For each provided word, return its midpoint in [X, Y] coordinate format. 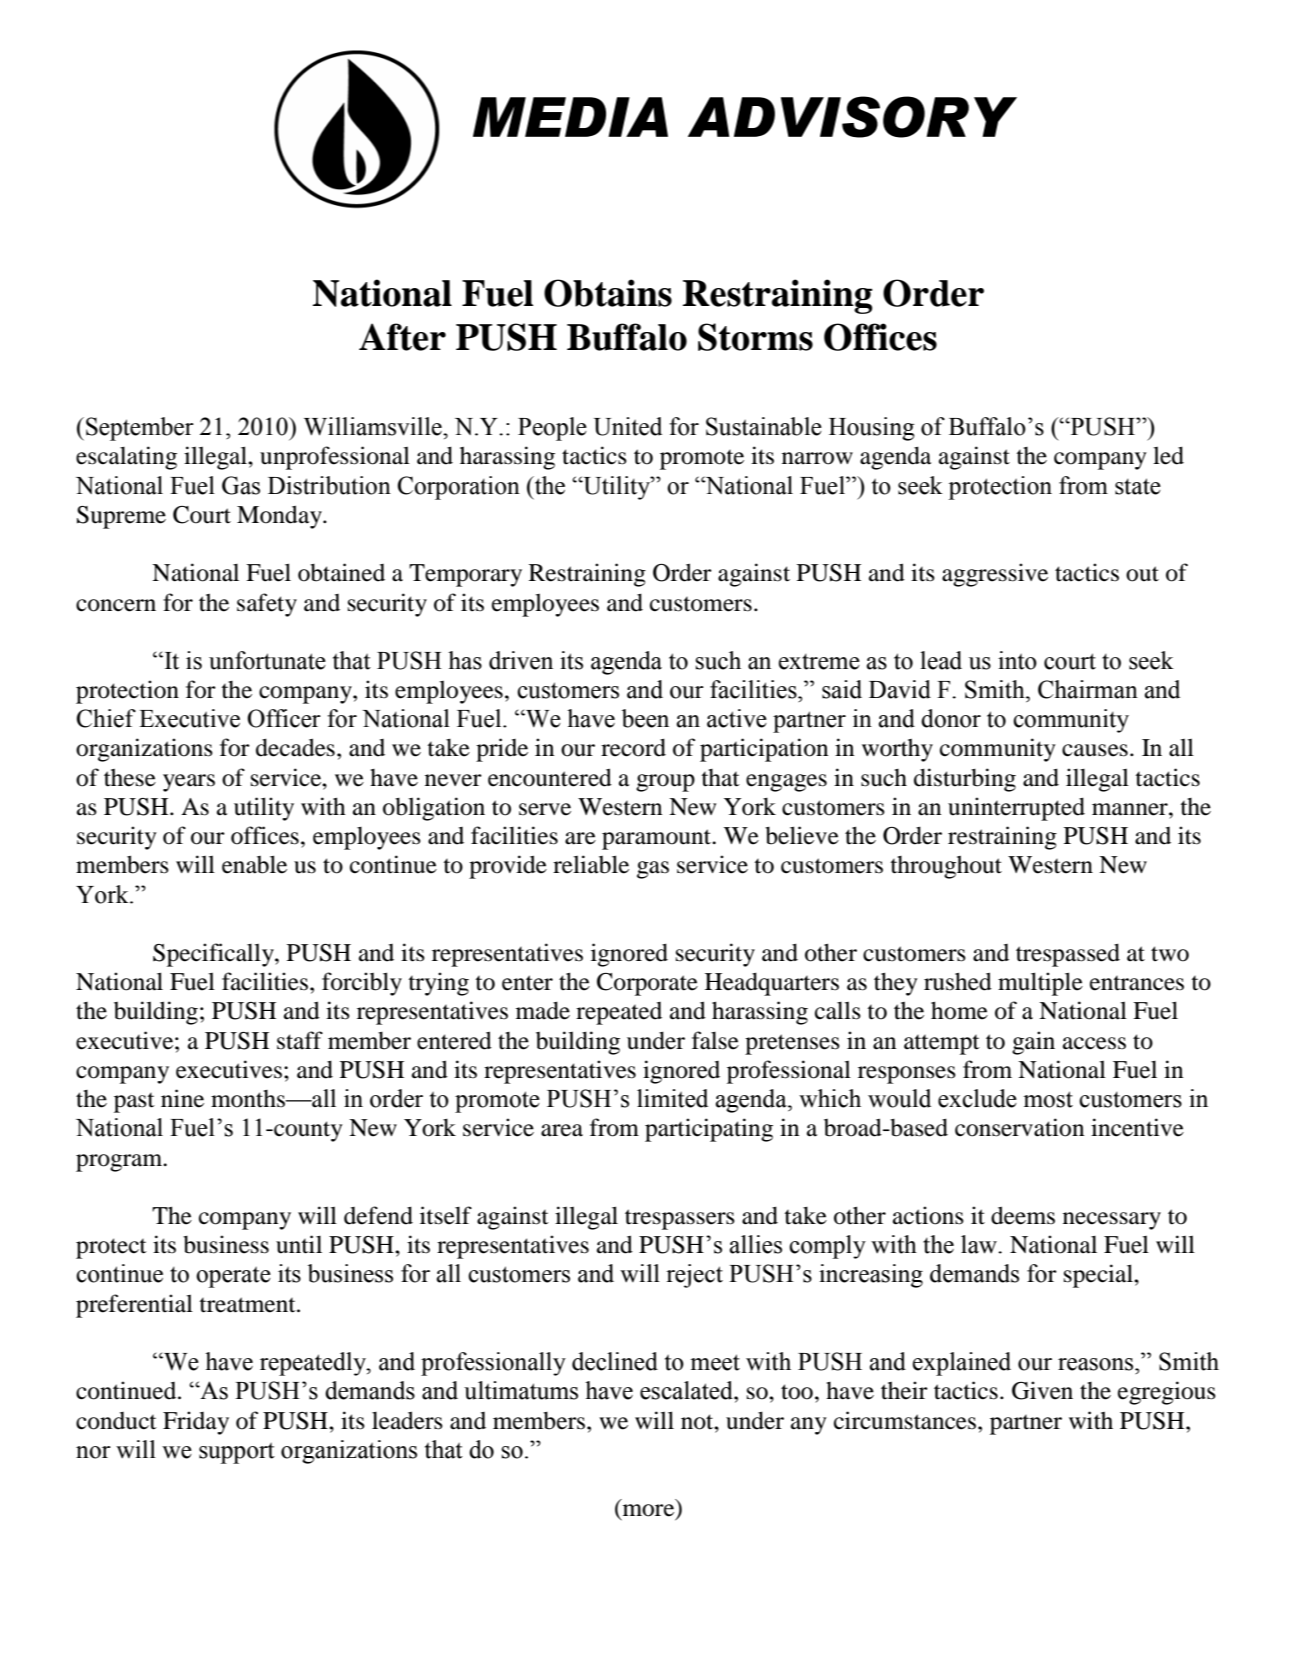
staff [300, 1040]
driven [521, 660]
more [648, 1511]
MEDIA [570, 117]
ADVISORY [852, 117]
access [1094, 1043]
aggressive [995, 575]
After [402, 337]
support [237, 1453]
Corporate [647, 984]
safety [267, 605]
